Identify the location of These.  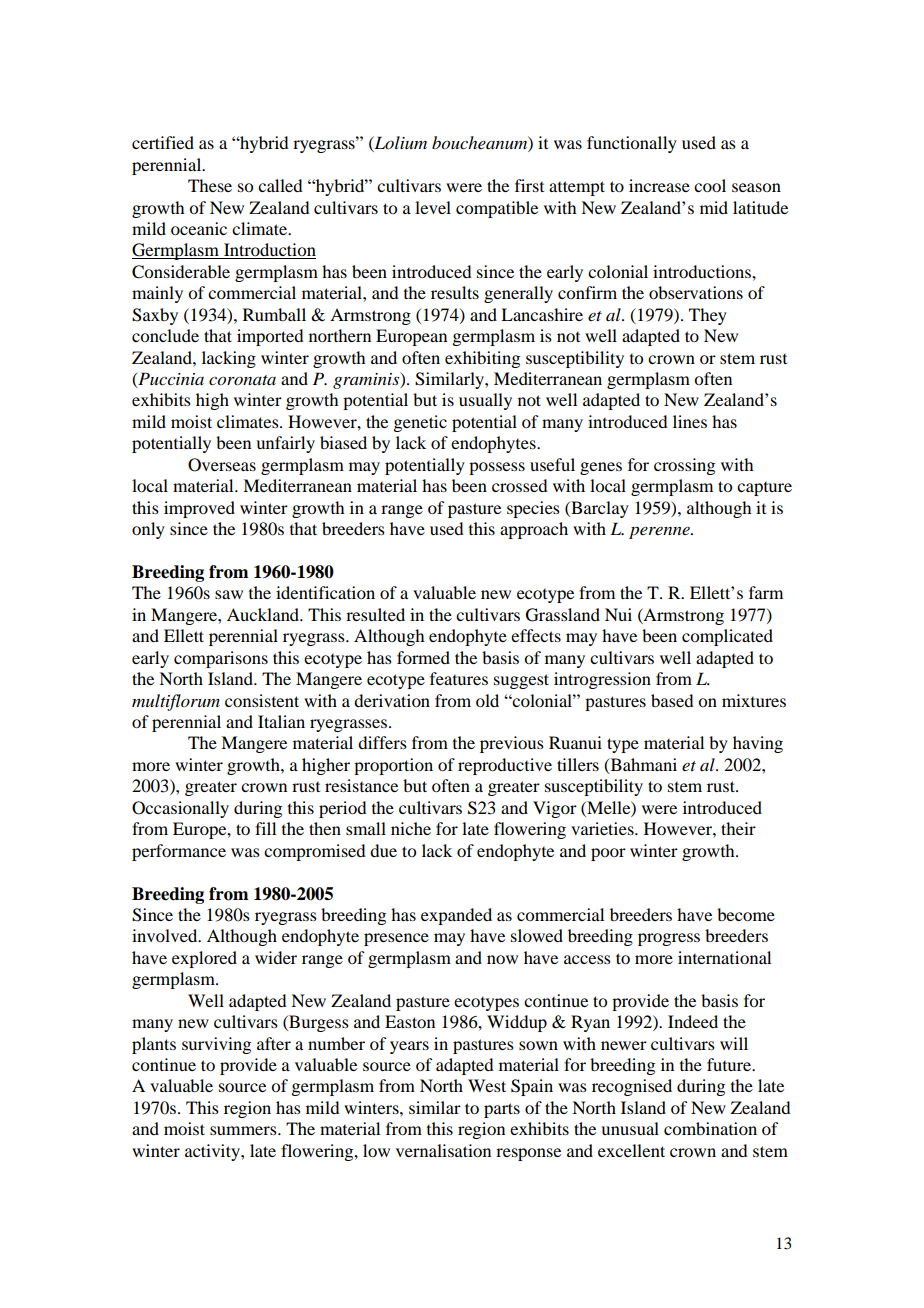
(210, 185).
